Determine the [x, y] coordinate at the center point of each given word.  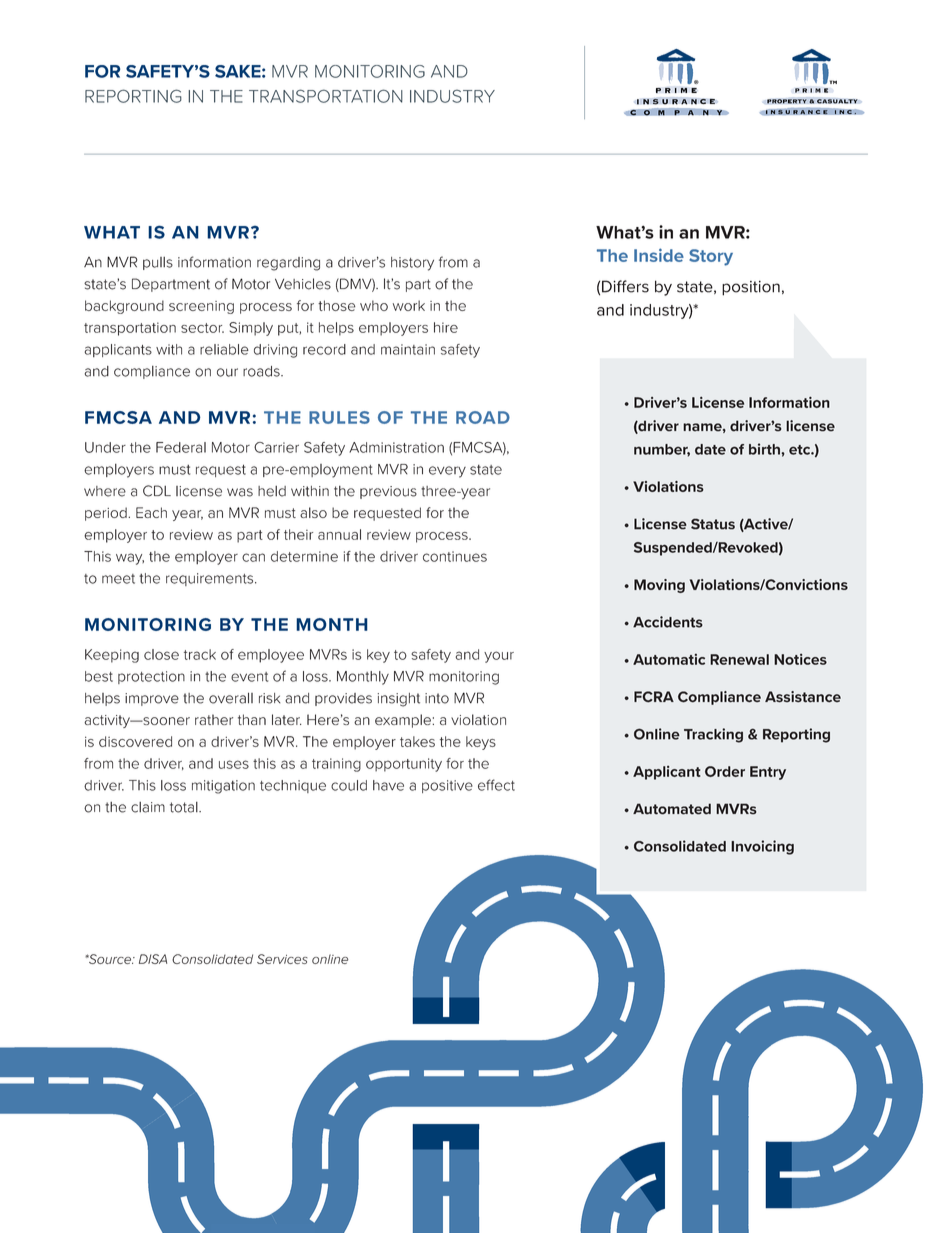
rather [214, 719]
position [751, 288]
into [437, 698]
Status [713, 524]
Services [282, 959]
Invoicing [762, 847]
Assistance [803, 697]
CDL [157, 491]
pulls [158, 263]
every [447, 472]
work [409, 305]
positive [447, 786]
